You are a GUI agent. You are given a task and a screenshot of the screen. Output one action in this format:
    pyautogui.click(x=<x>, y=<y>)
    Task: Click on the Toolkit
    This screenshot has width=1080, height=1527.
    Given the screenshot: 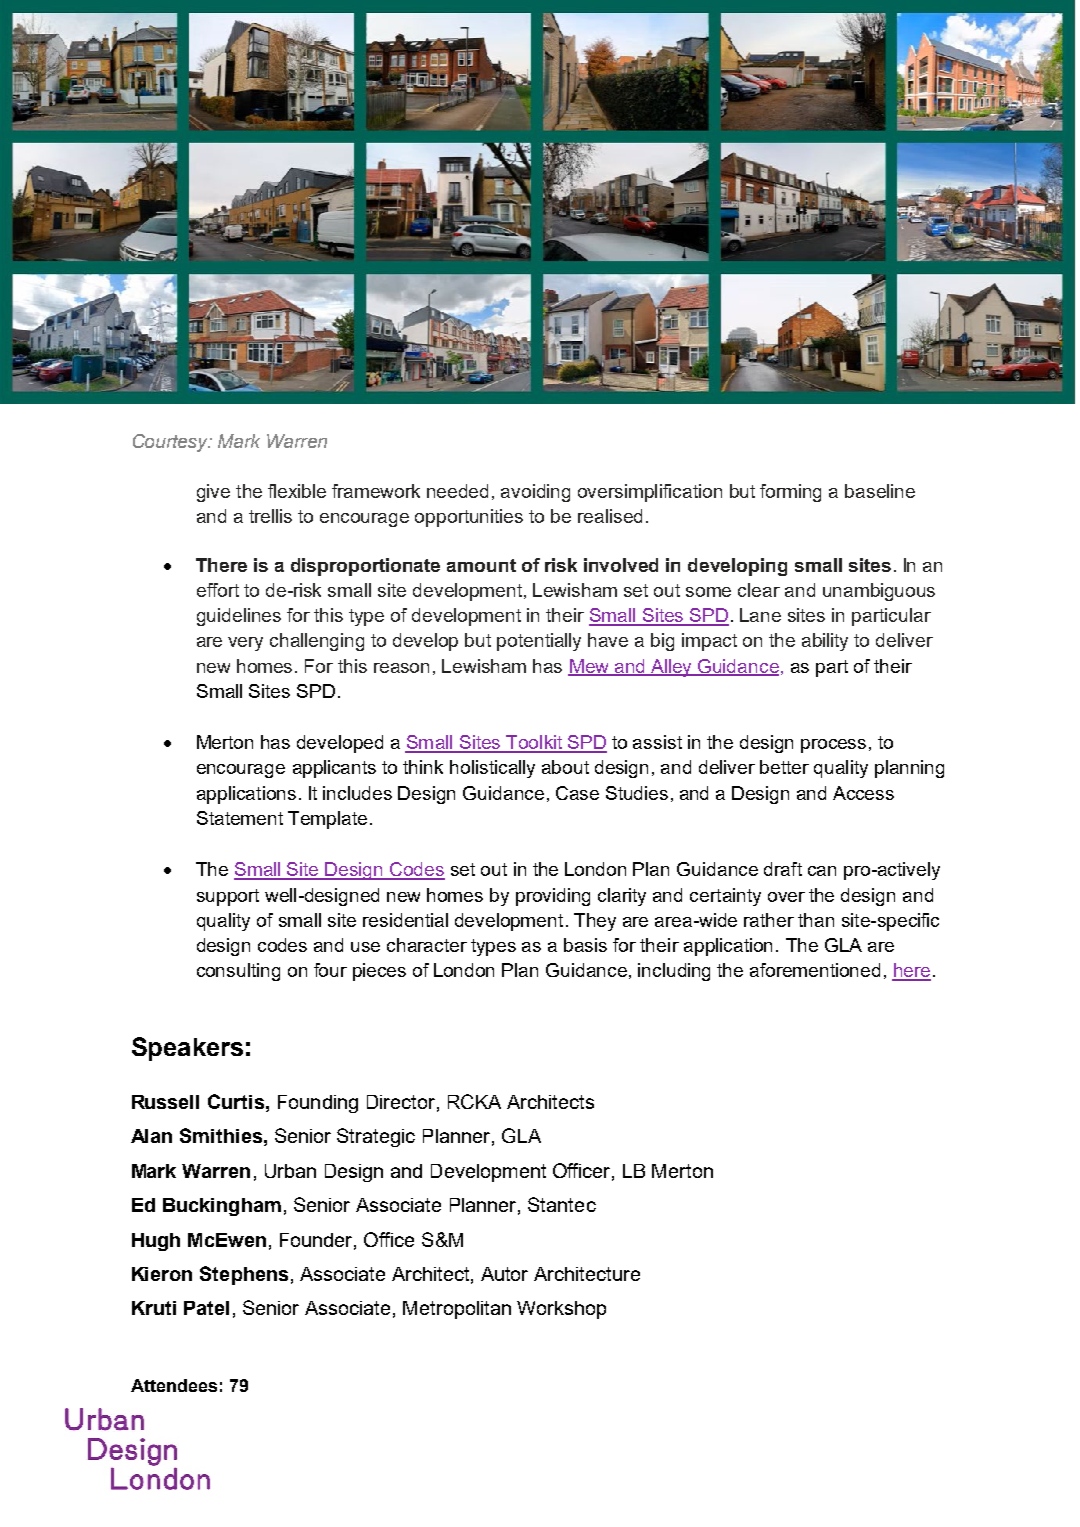 What is the action you would take?
    pyautogui.click(x=534, y=743)
